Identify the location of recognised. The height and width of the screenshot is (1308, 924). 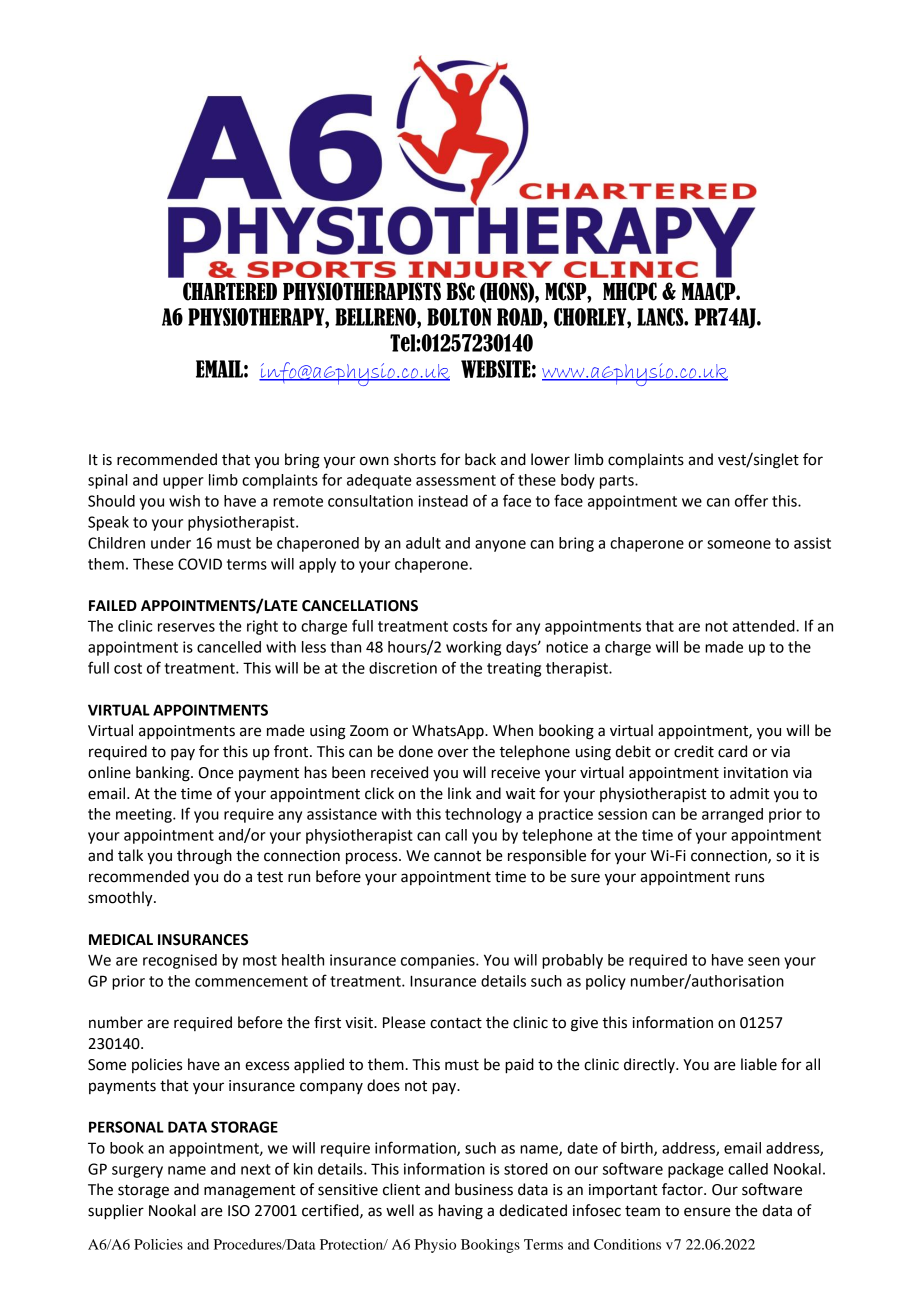
(180, 961).
